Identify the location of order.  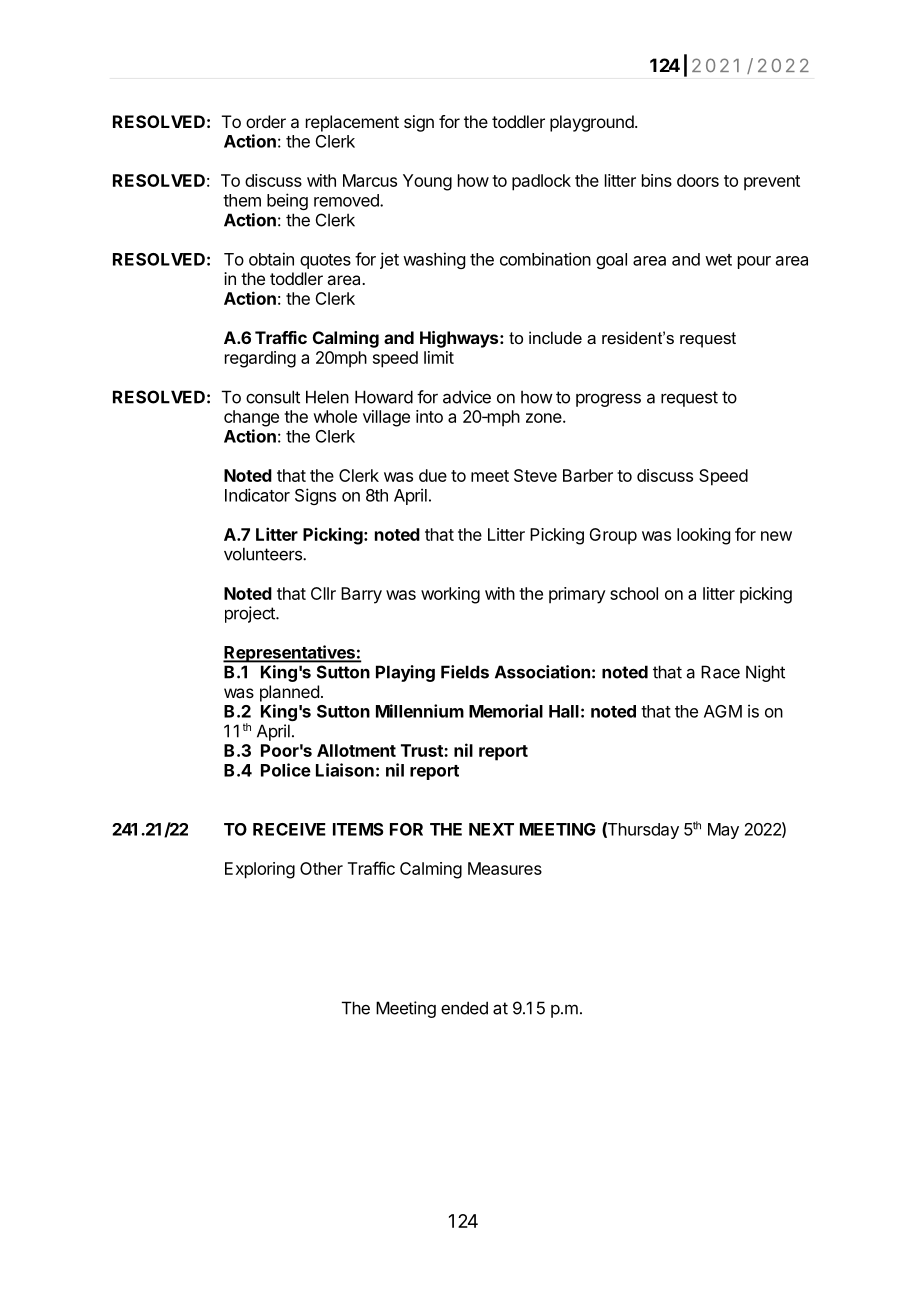
(266, 121).
